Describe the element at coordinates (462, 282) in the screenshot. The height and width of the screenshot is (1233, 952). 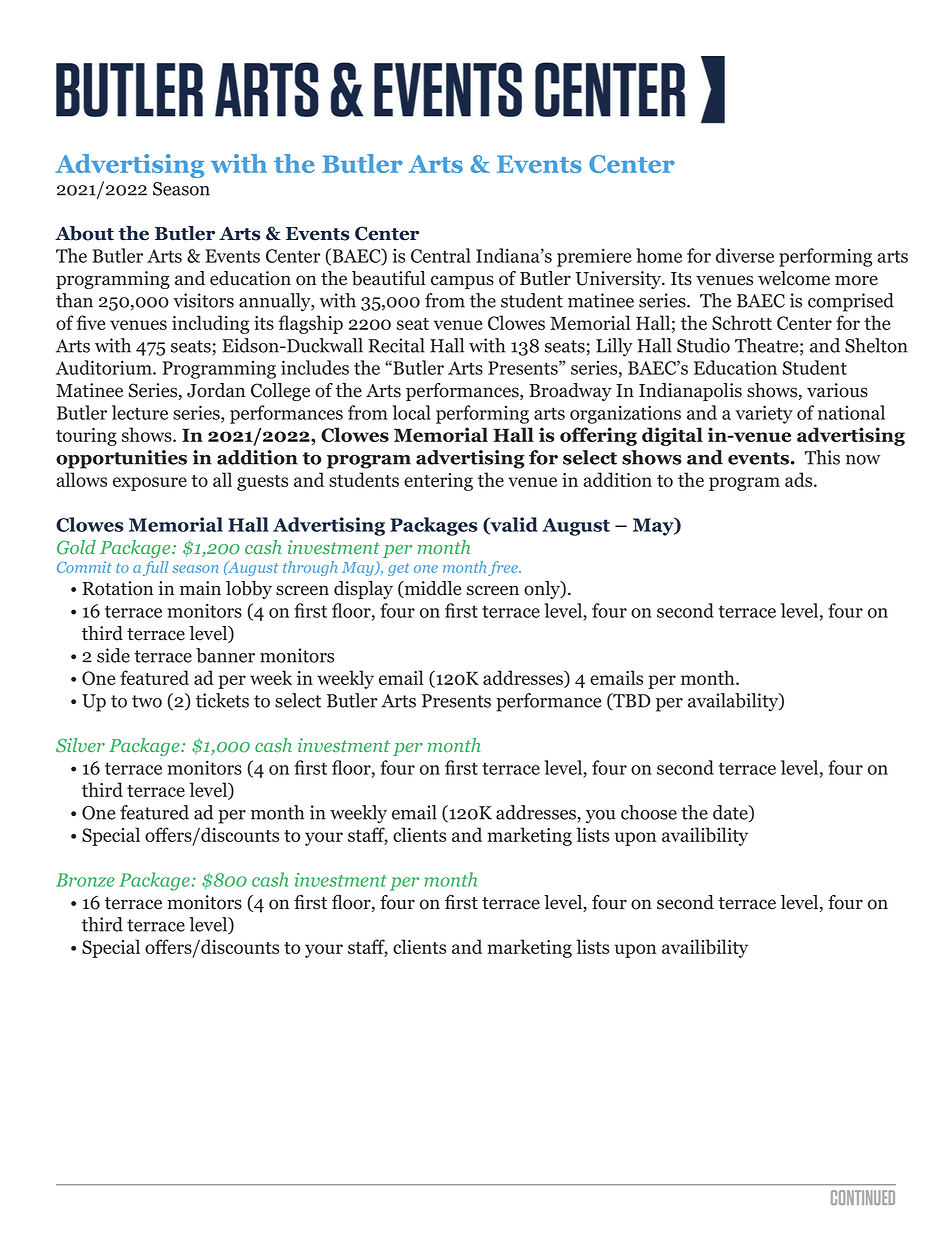
I see `campus` at that location.
